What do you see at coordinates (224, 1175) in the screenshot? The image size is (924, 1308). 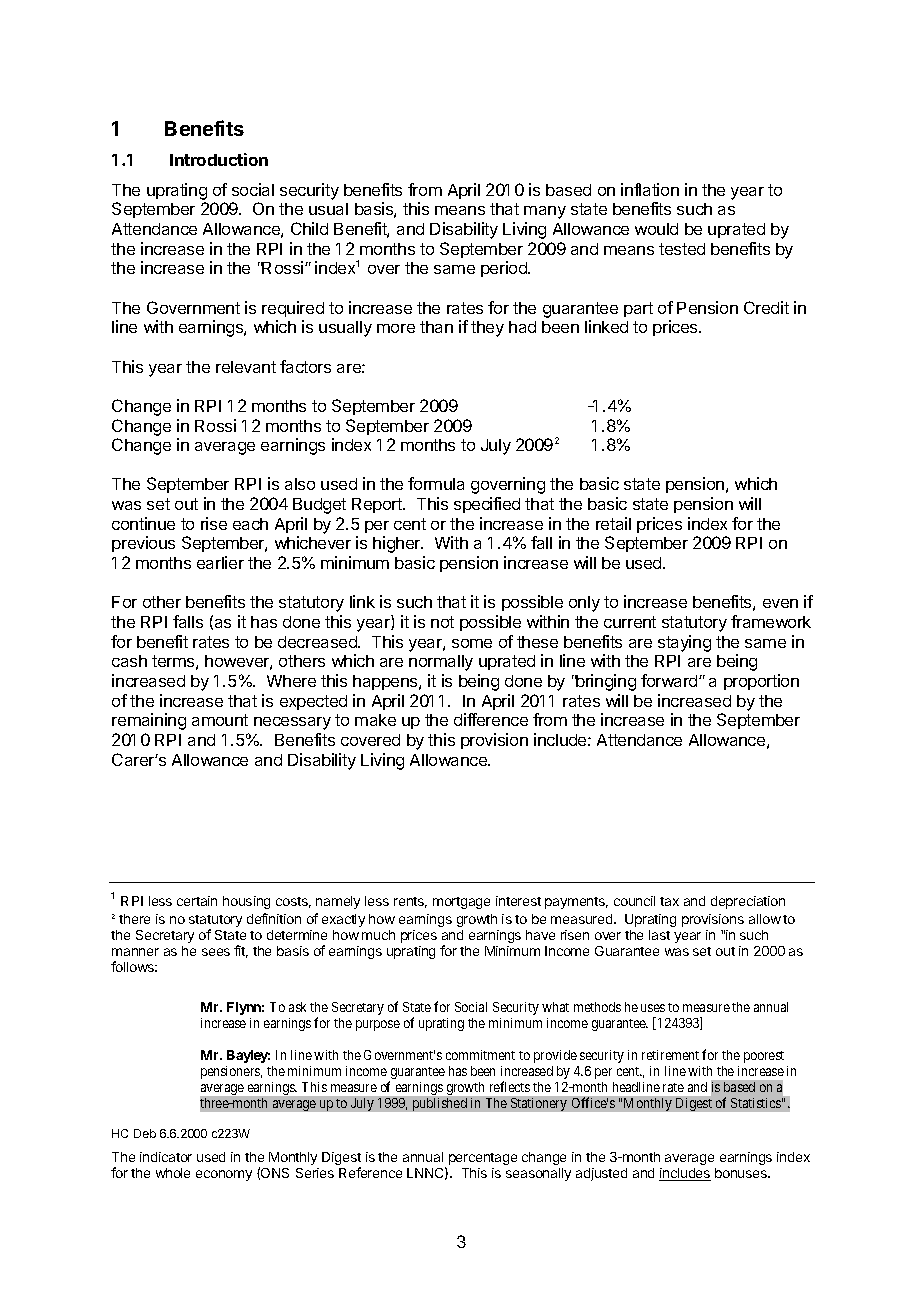 I see `economy` at bounding box center [224, 1175].
